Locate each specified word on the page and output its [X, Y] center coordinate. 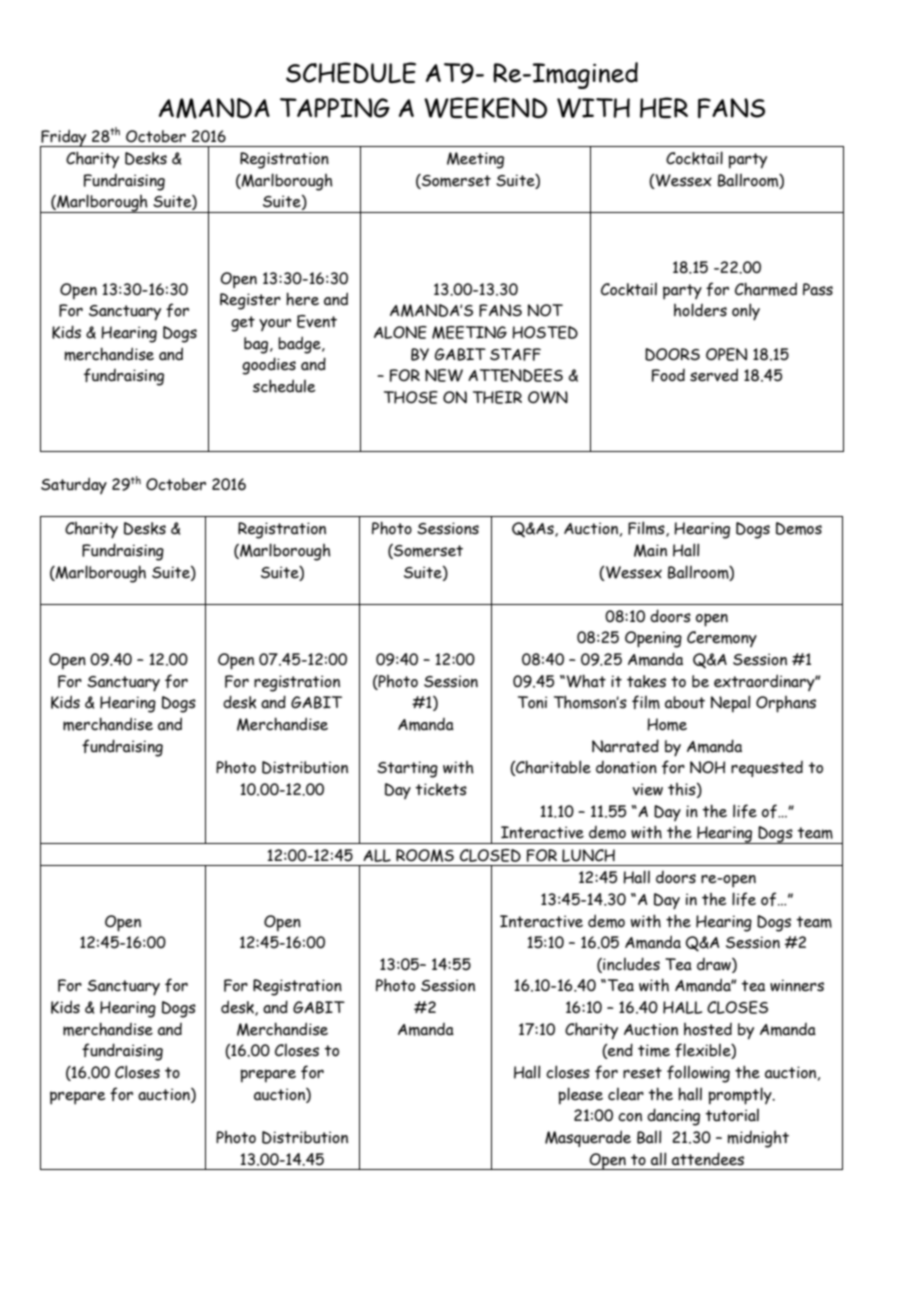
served [714, 375]
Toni [532, 702]
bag [257, 345]
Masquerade [588, 1138]
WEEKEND [485, 107]
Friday [64, 138]
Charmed [766, 289]
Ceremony [722, 639]
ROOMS [425, 855]
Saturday [74, 485]
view [647, 789]
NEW [444, 375]
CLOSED [490, 855]
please [581, 1096]
